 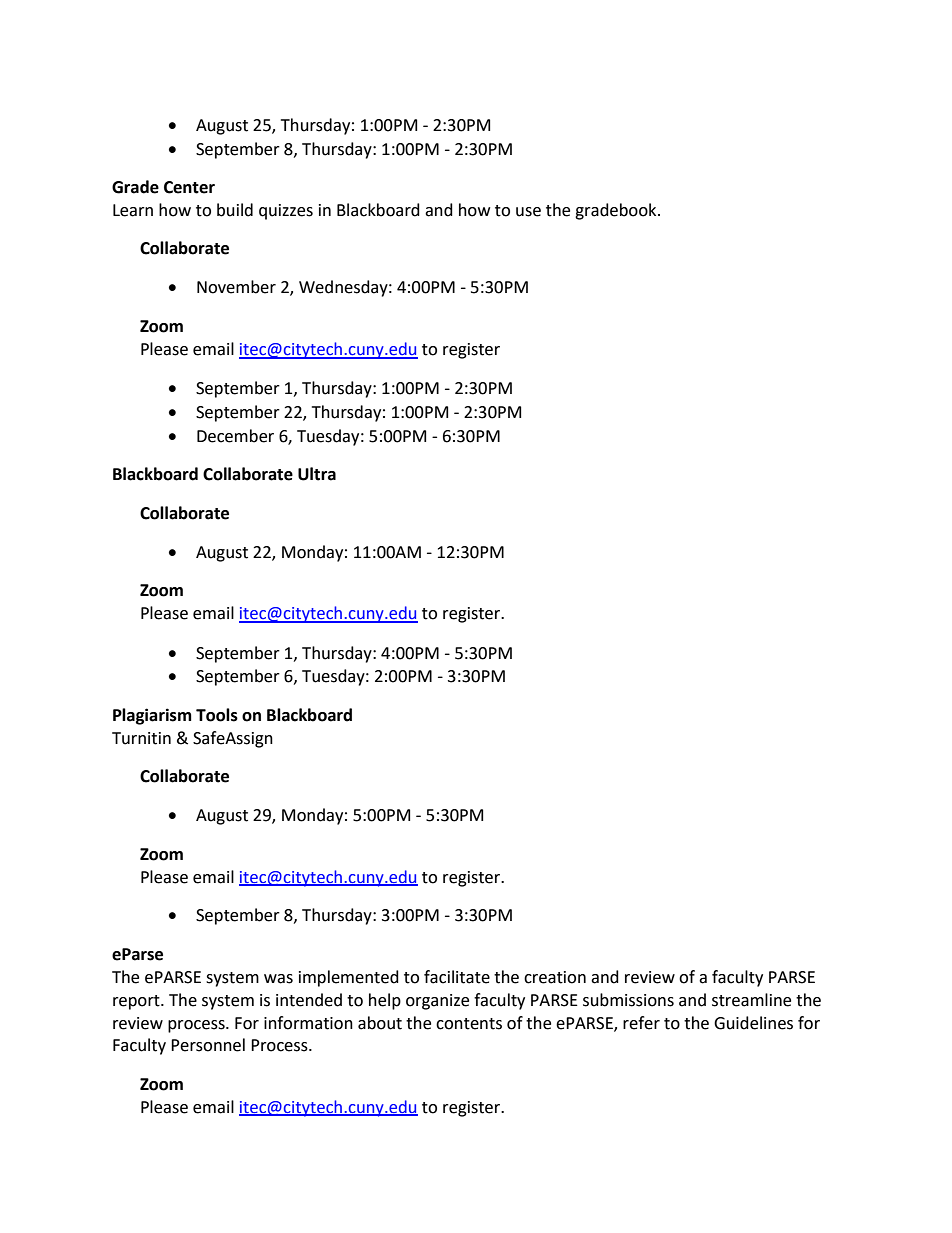 I want to click on December, so click(x=235, y=436).
